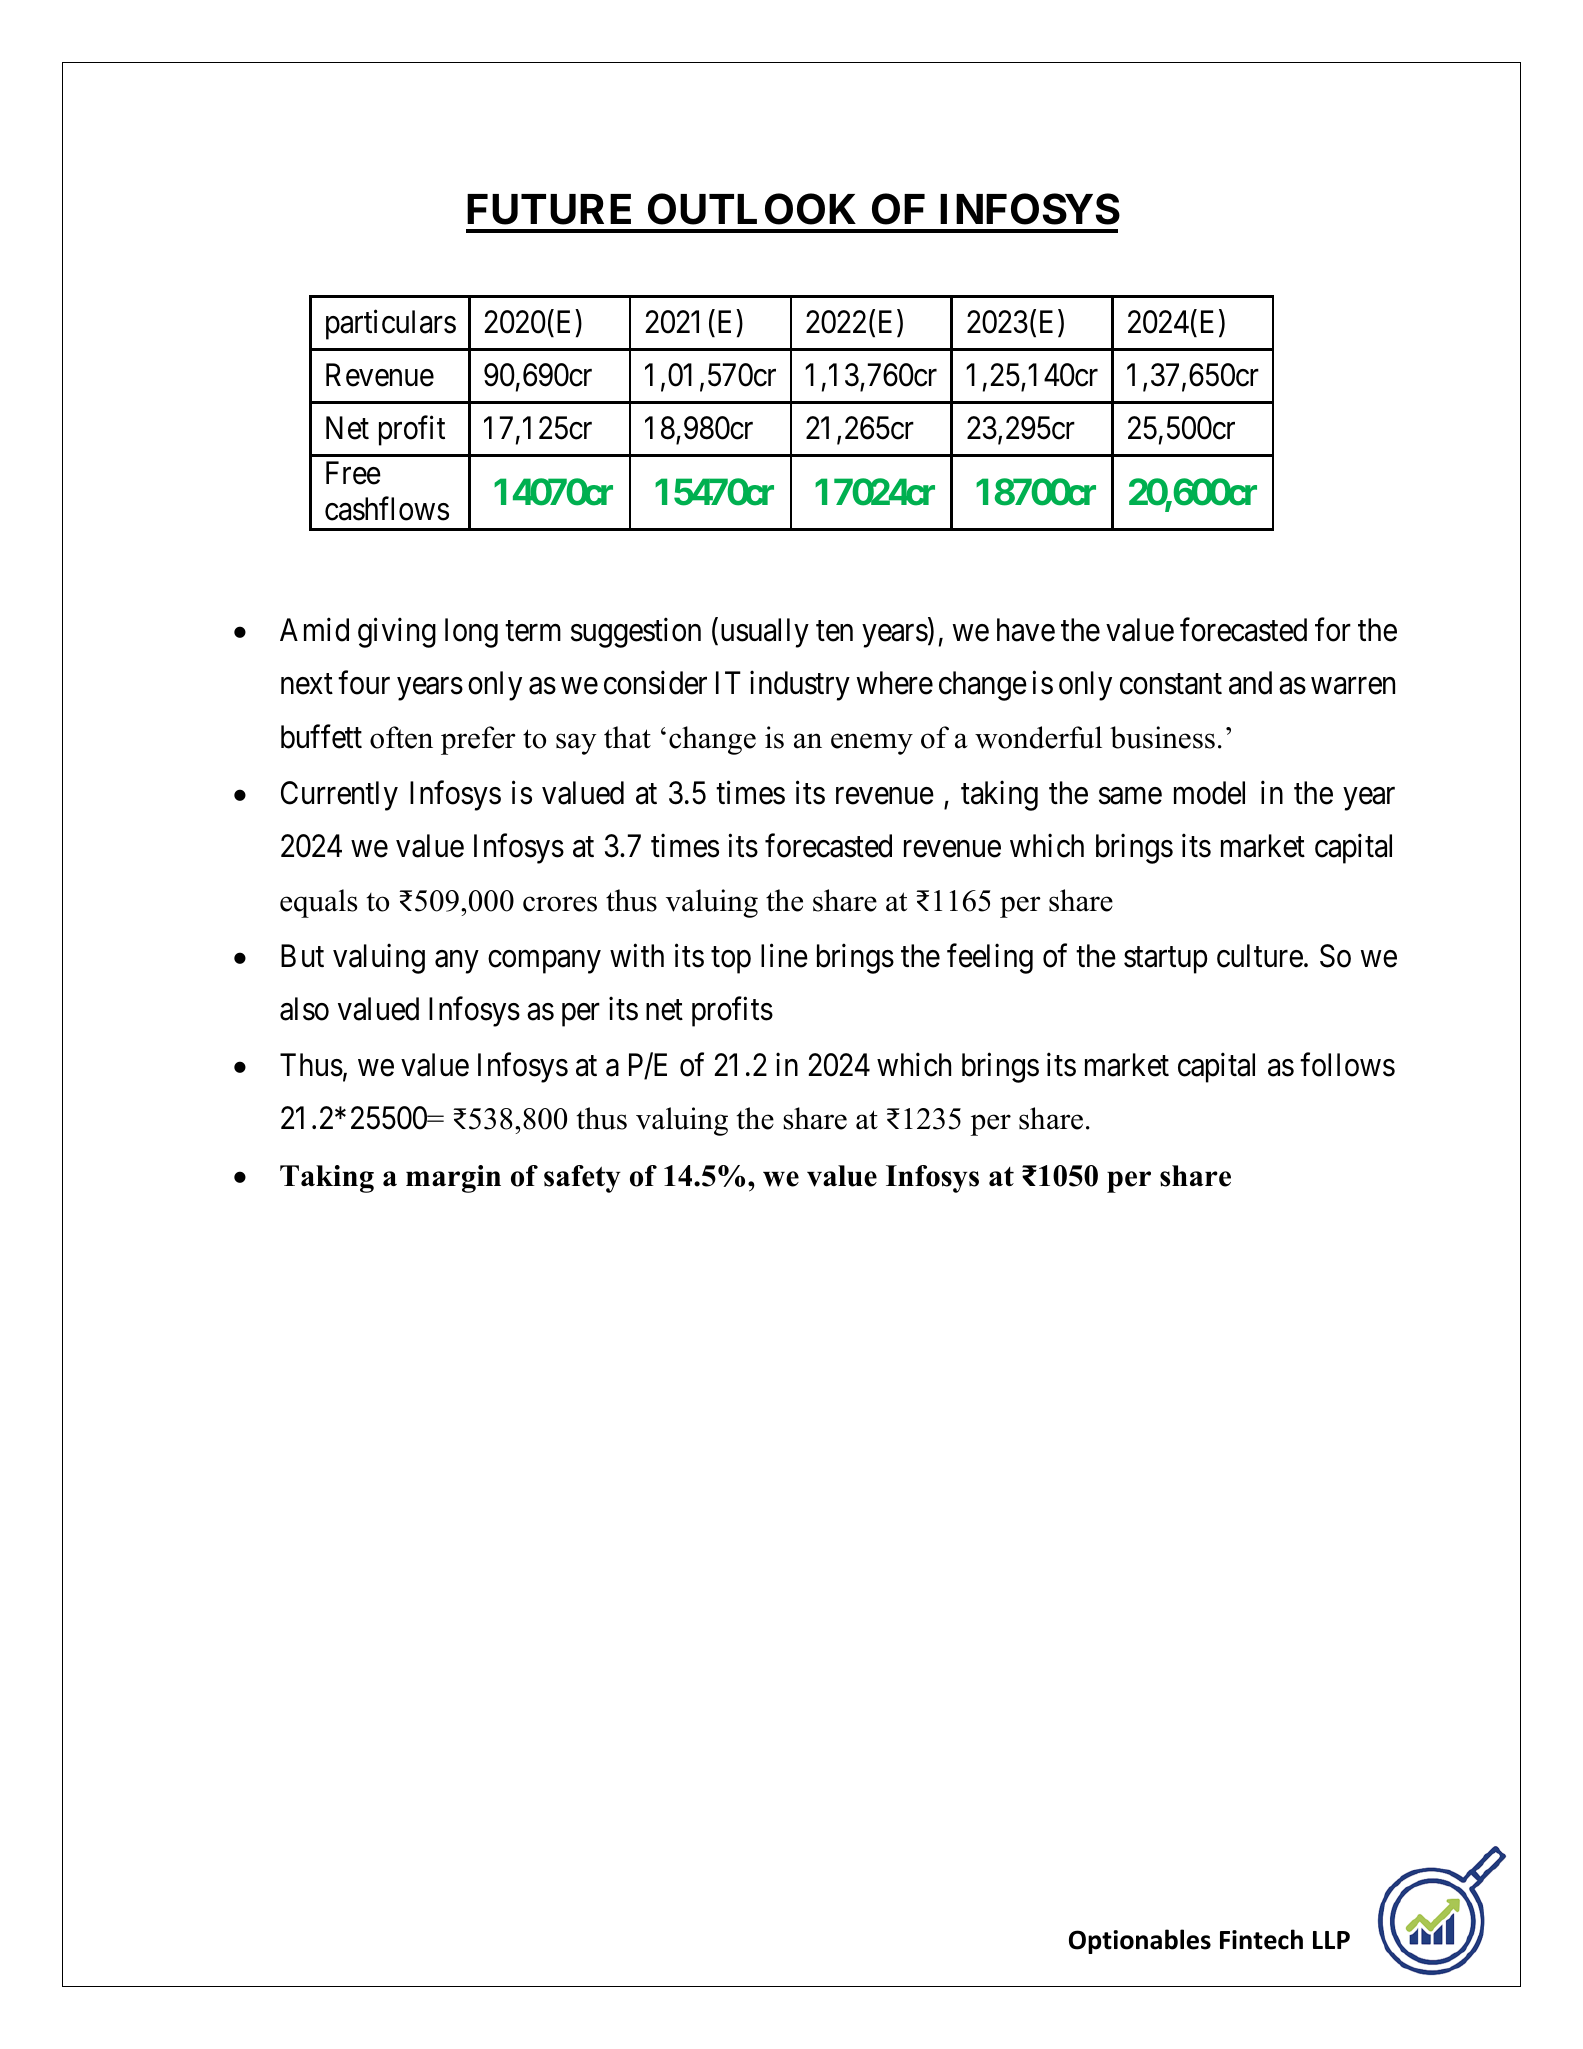 The image size is (1583, 2049). Describe the element at coordinates (1166, 960) in the document. I see `startup` at that location.
